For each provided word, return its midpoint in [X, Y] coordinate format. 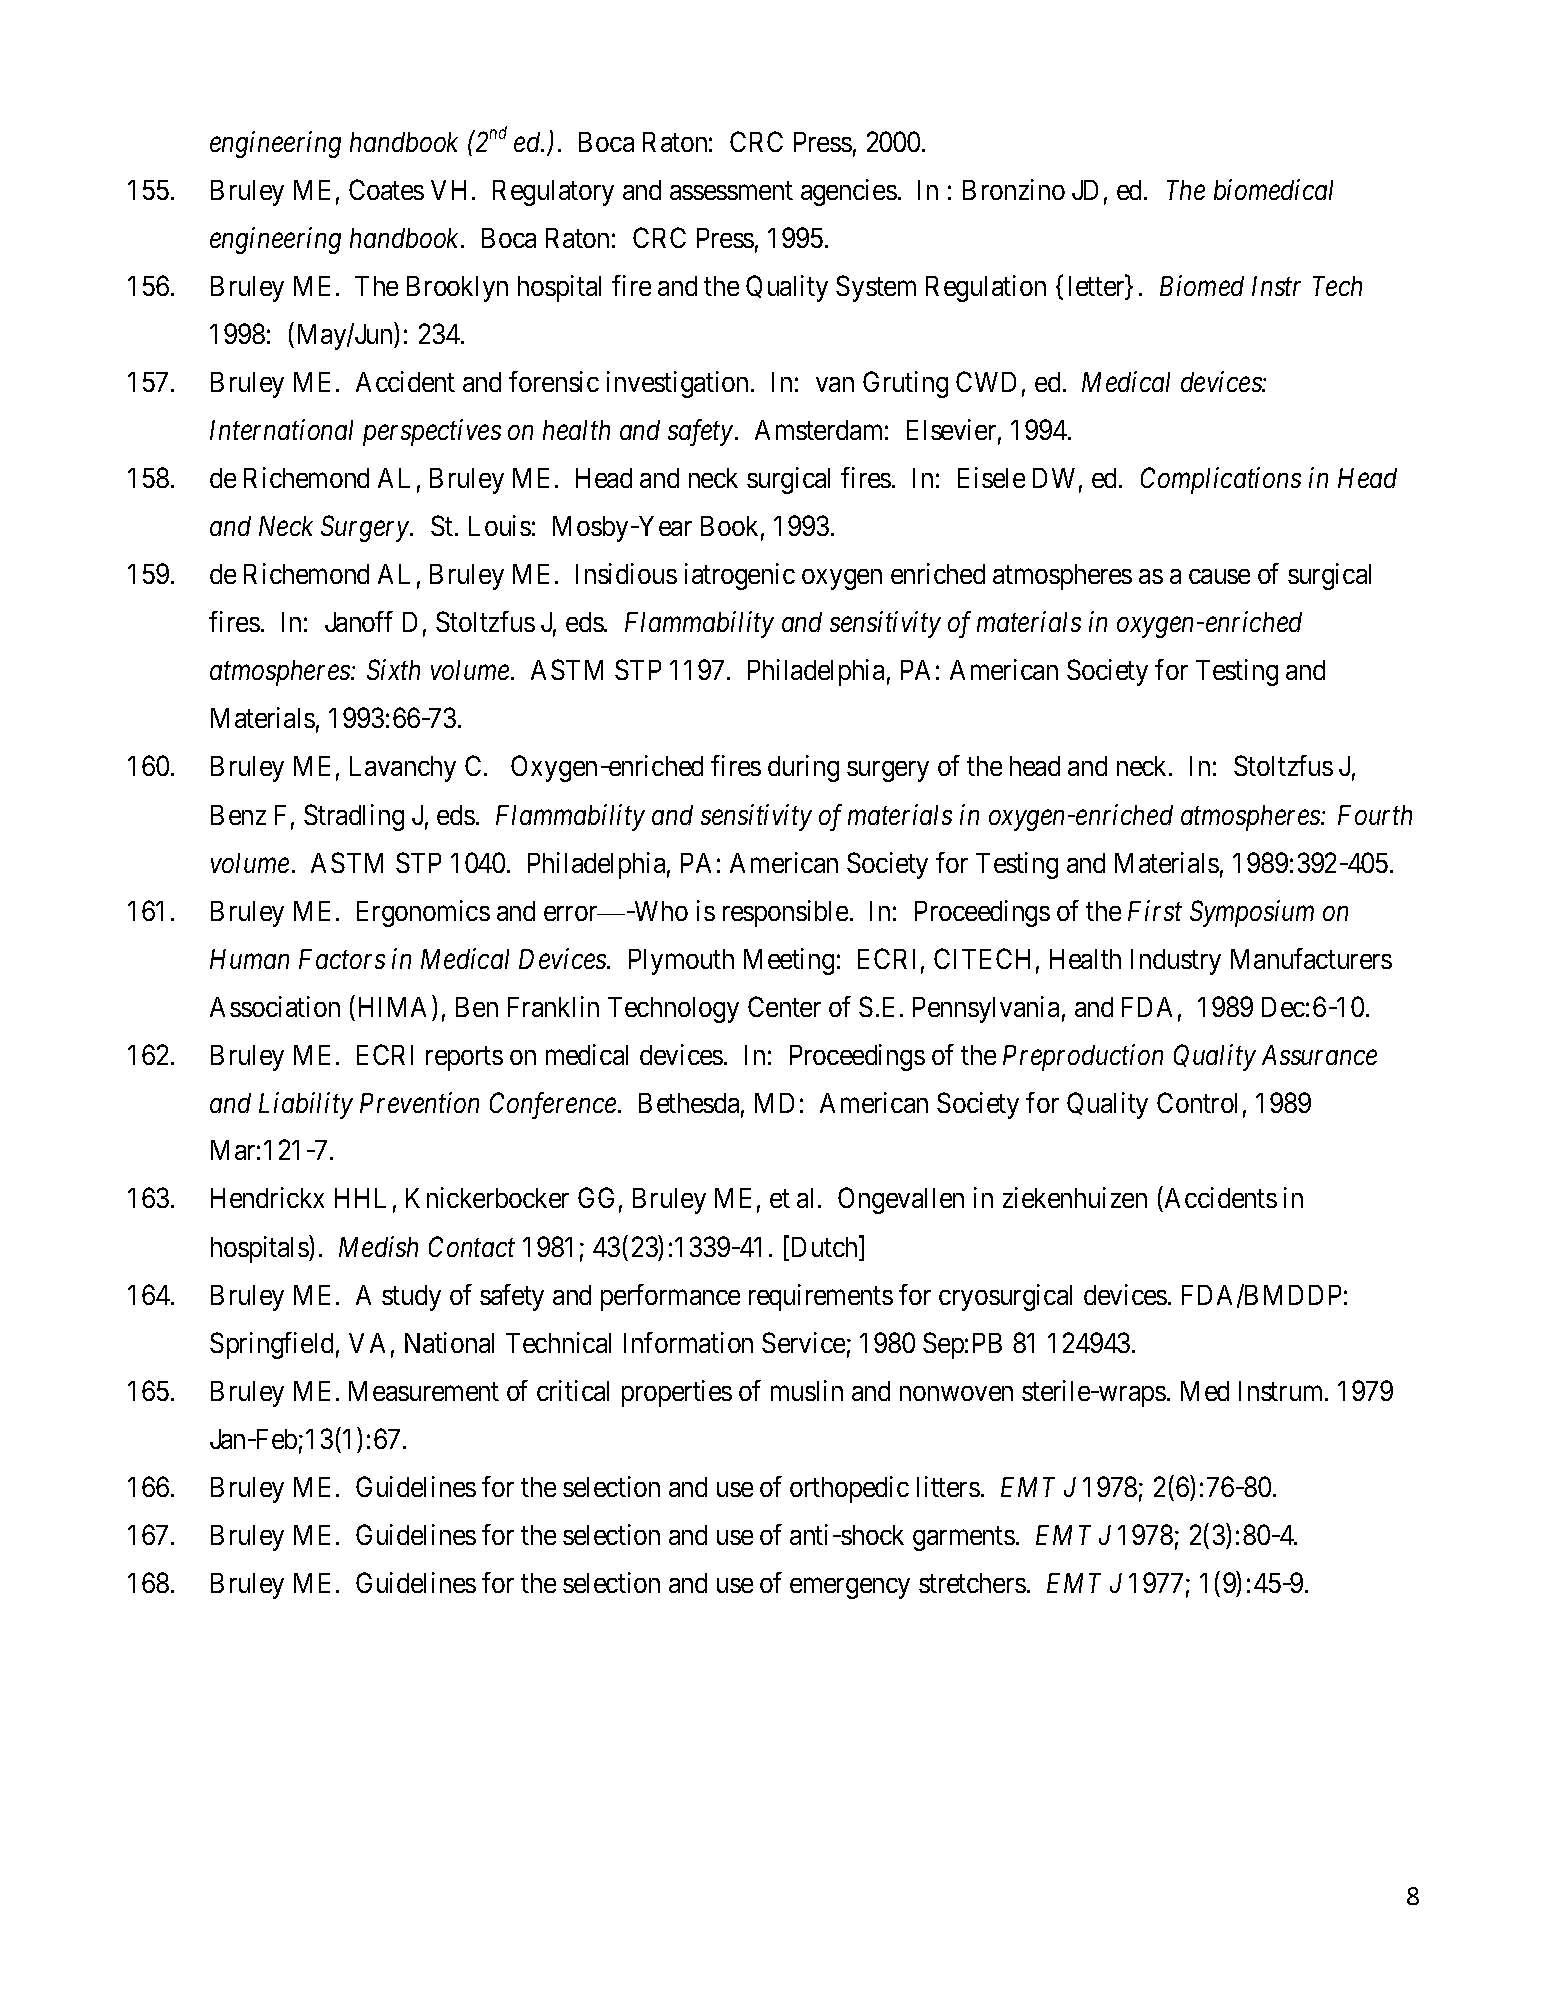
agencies [849, 192]
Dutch [826, 1248]
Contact [472, 1246]
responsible [785, 913]
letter [1098, 287]
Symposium [1252, 913]
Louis [500, 525]
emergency [850, 1588]
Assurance [1319, 1055]
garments [964, 1539]
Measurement [424, 1391]
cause [1219, 577]
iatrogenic [740, 576]
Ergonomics [423, 913]
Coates [386, 189]
